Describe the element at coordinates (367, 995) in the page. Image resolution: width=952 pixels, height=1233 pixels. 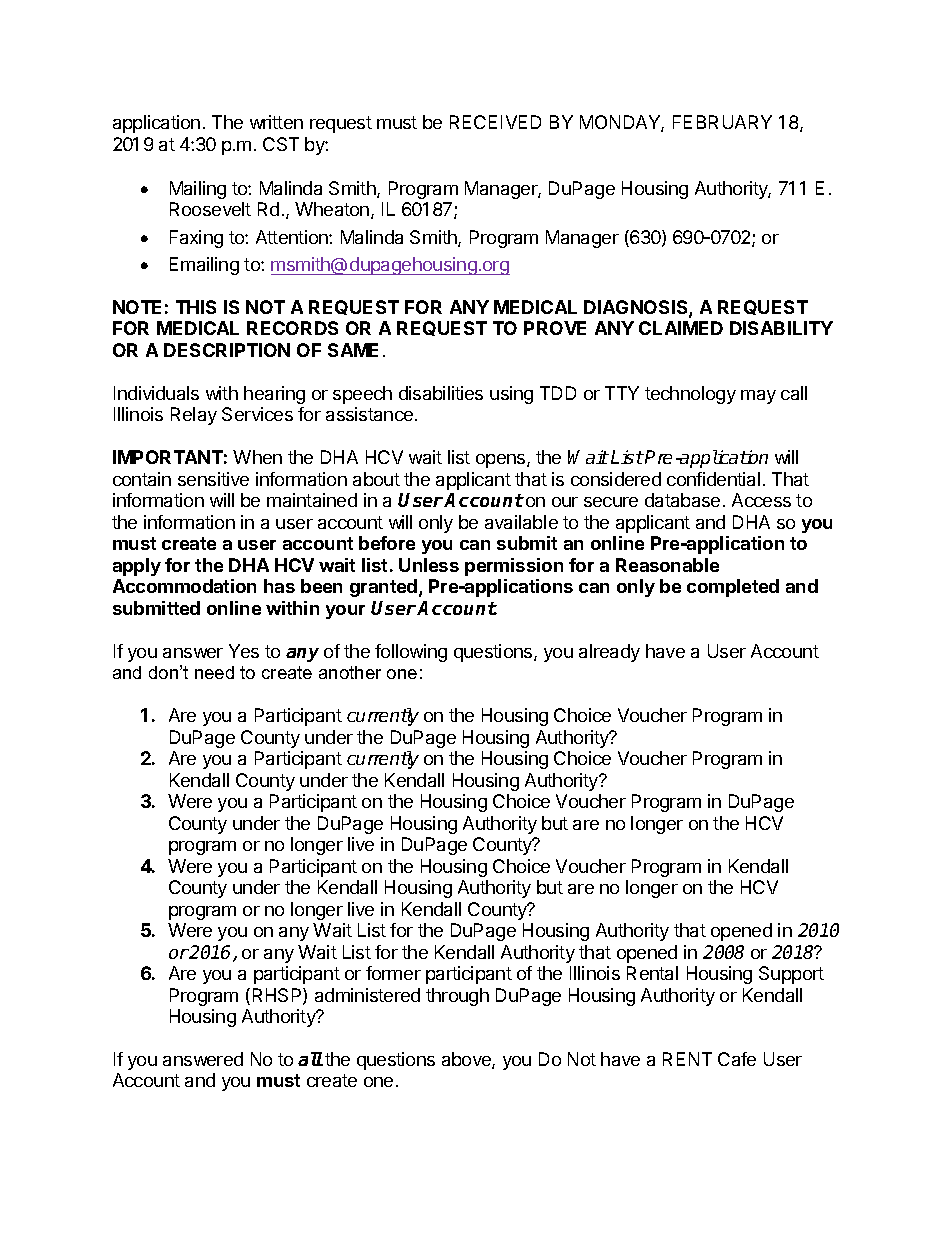
I see `administered` at that location.
